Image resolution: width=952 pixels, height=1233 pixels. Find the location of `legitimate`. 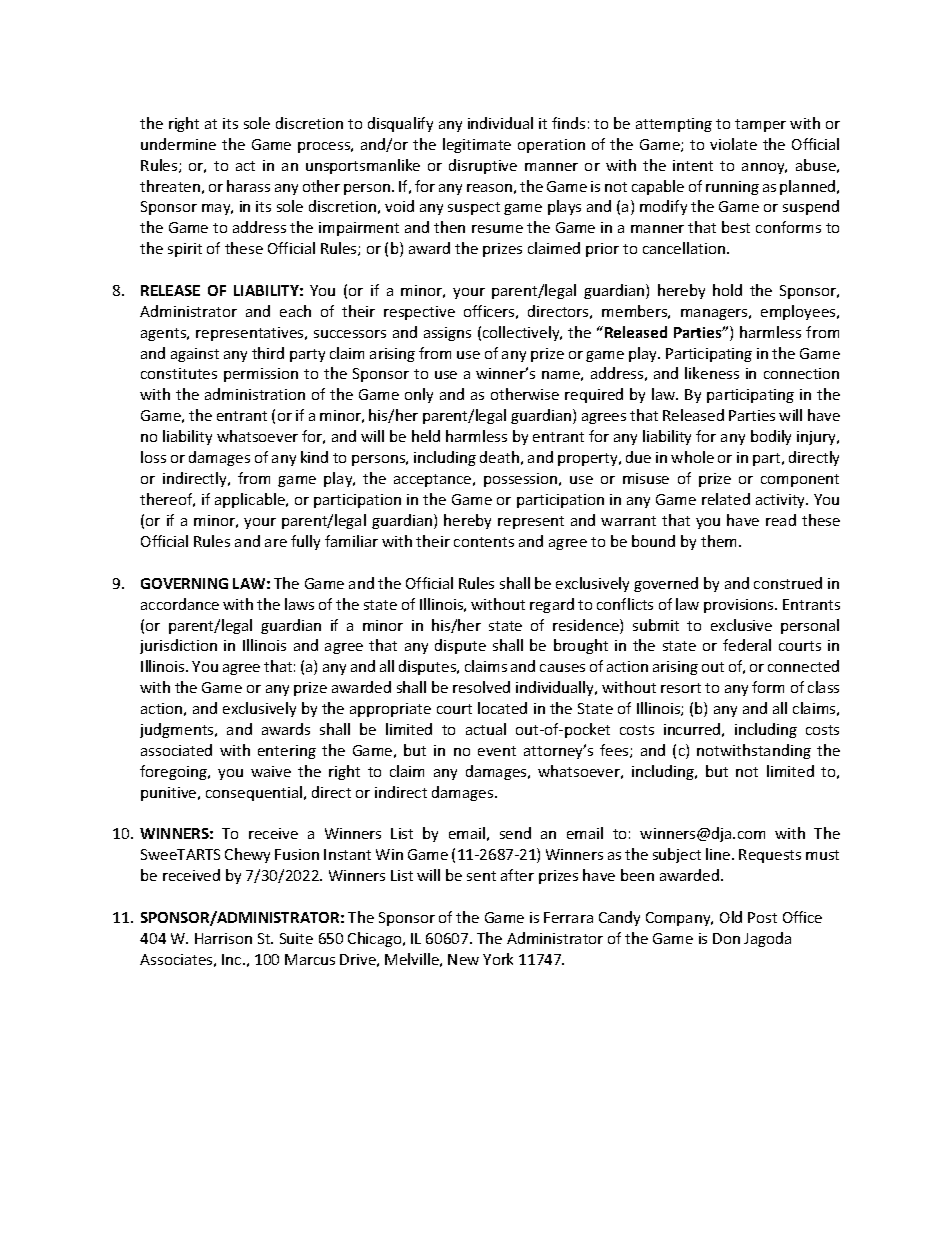

legitimate is located at coordinates (477, 145).
